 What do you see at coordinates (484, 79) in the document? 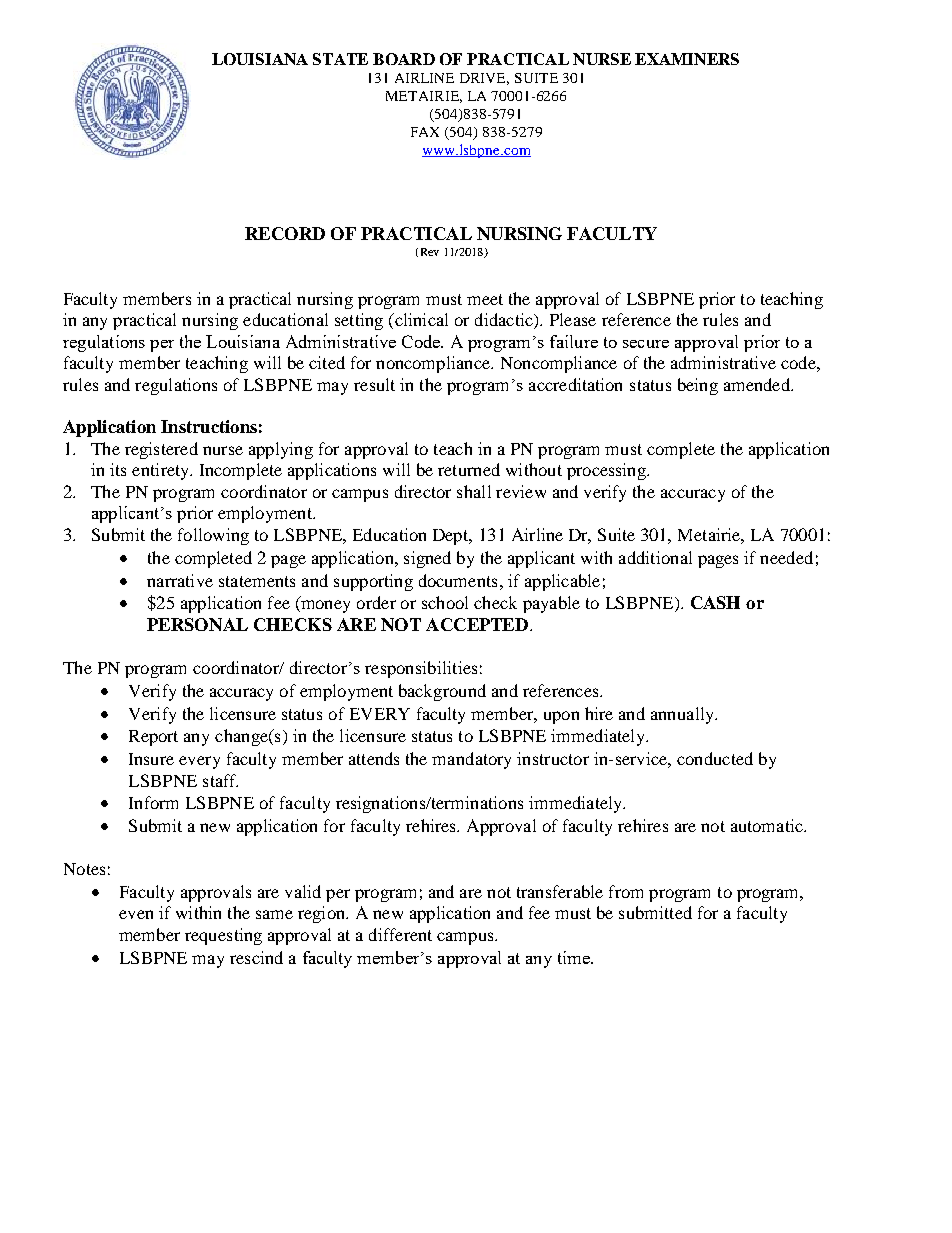
I see `DRIVE` at bounding box center [484, 79].
